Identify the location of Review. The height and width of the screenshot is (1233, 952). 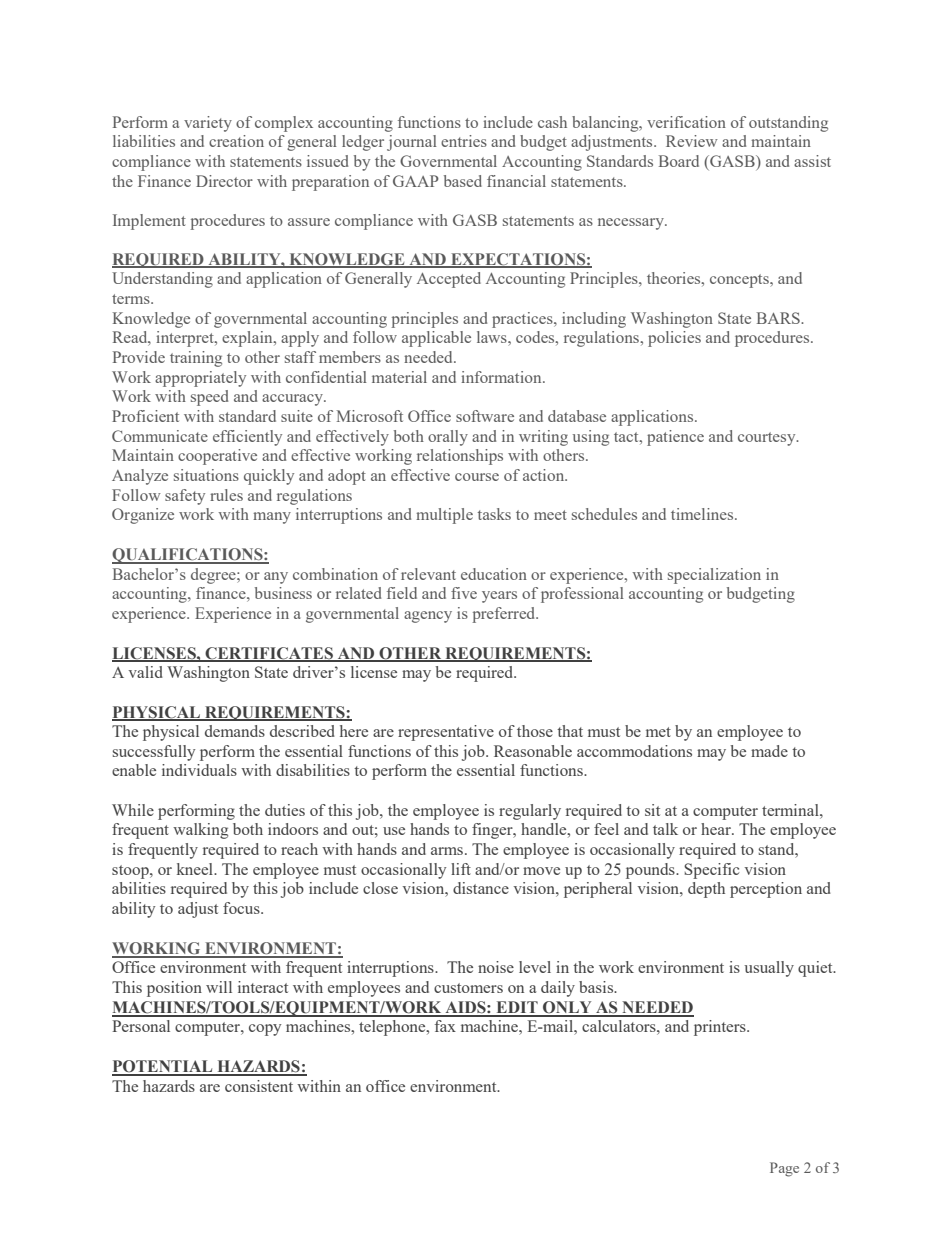
(692, 141).
